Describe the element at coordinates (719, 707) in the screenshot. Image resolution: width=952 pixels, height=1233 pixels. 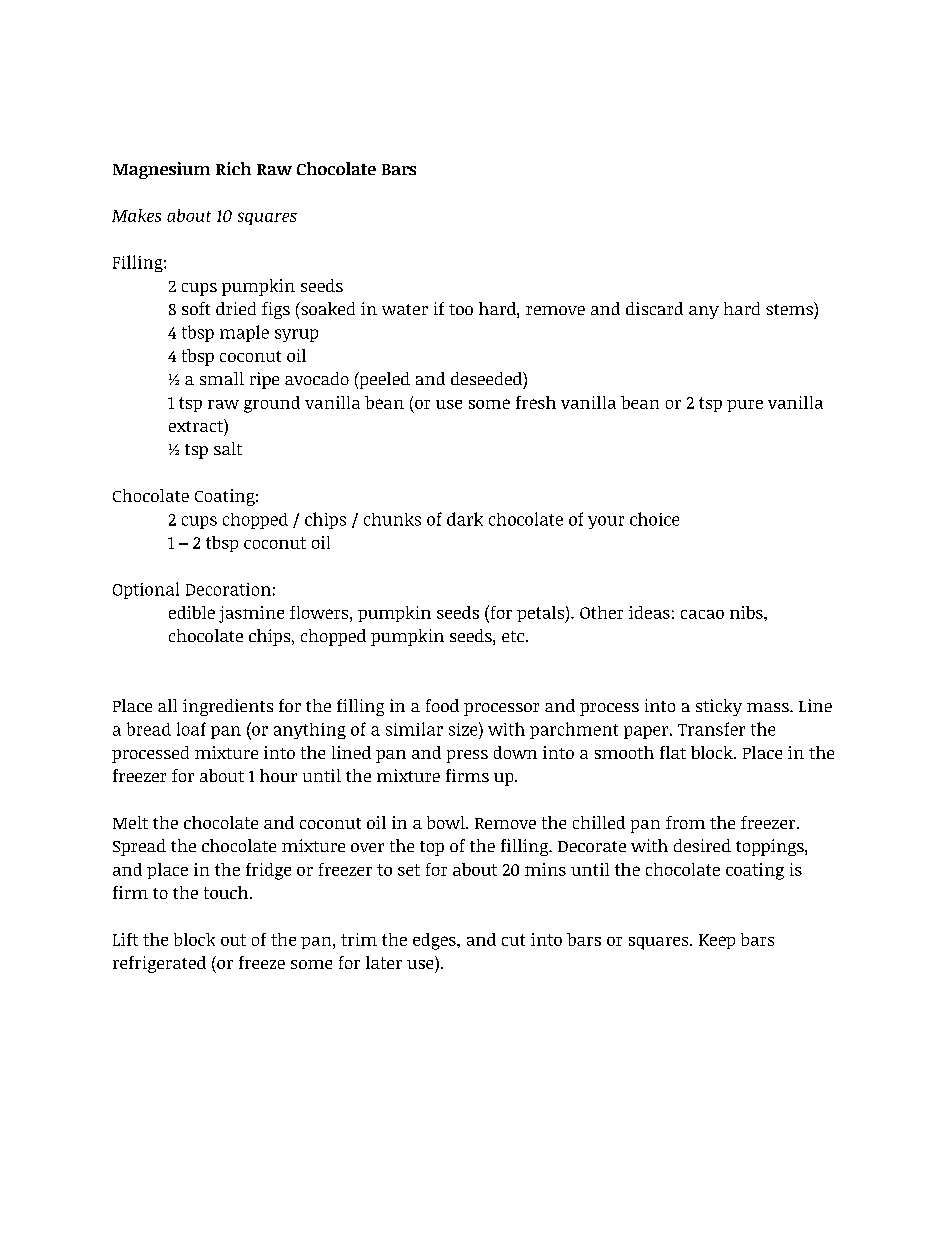
I see `sticky` at that location.
